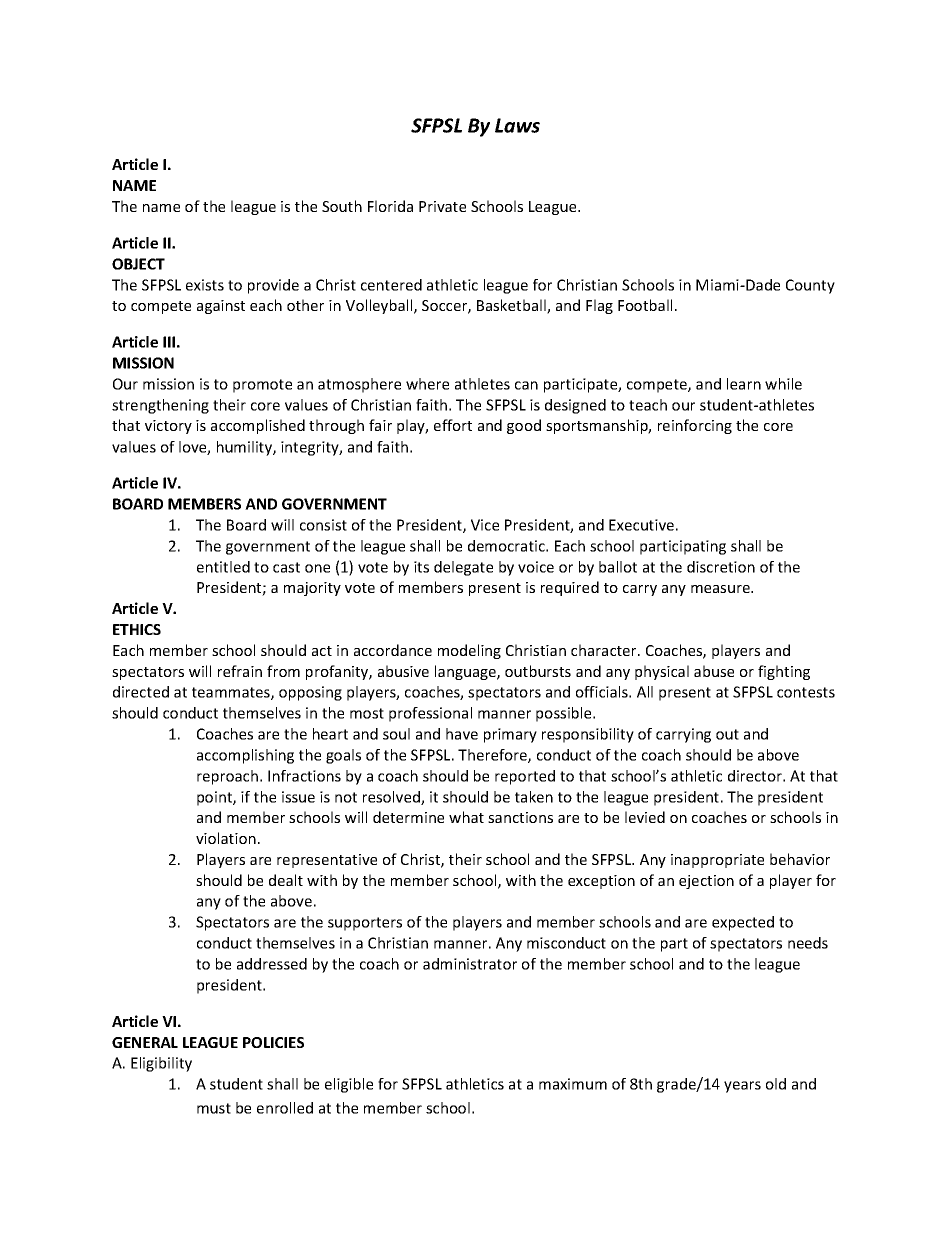 This document has height=1233, width=952. What do you see at coordinates (262, 386) in the document?
I see `promote` at bounding box center [262, 386].
